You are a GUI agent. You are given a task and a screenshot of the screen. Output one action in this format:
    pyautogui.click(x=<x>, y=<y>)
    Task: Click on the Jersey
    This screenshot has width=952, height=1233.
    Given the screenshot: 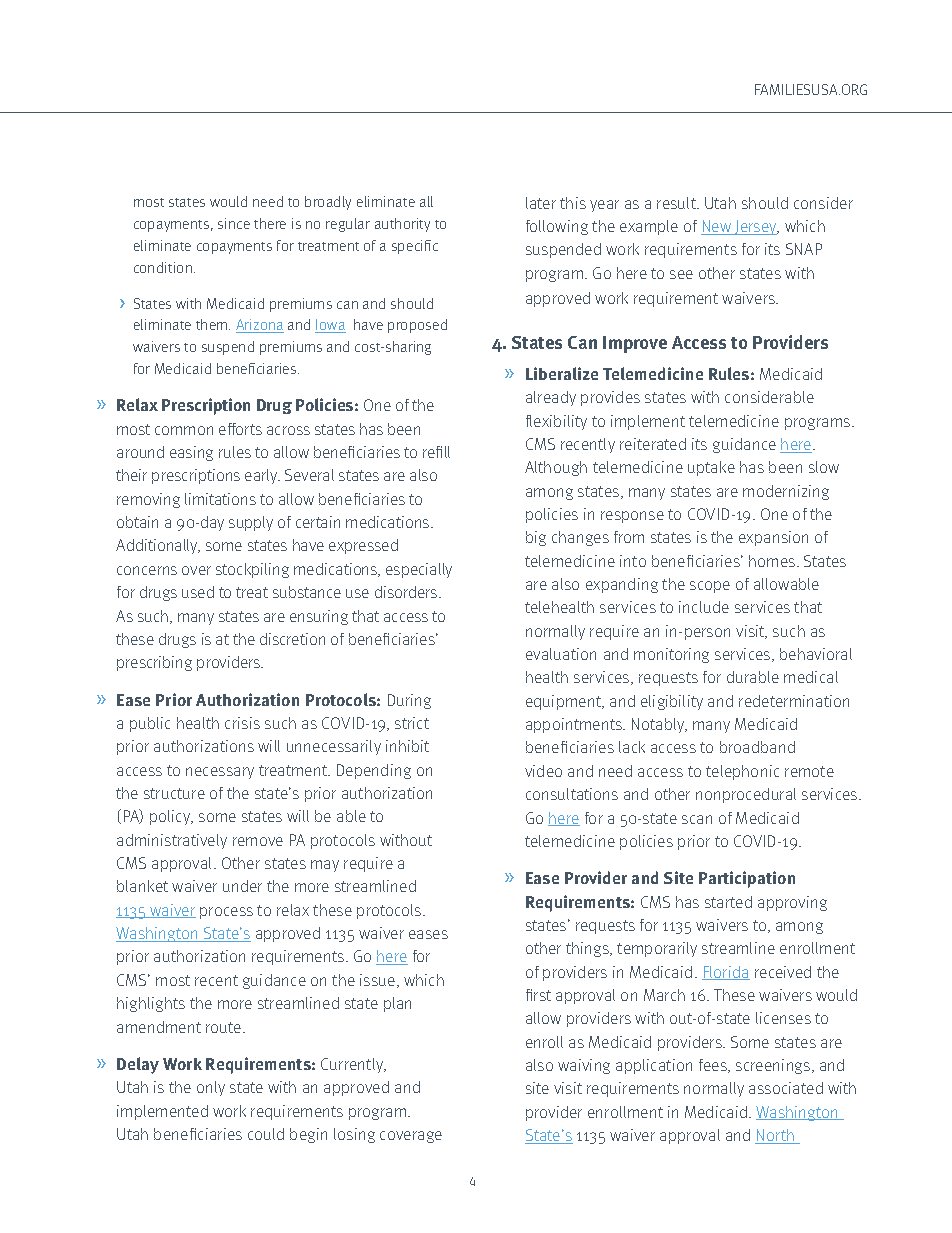 What is the action you would take?
    pyautogui.click(x=756, y=227)
